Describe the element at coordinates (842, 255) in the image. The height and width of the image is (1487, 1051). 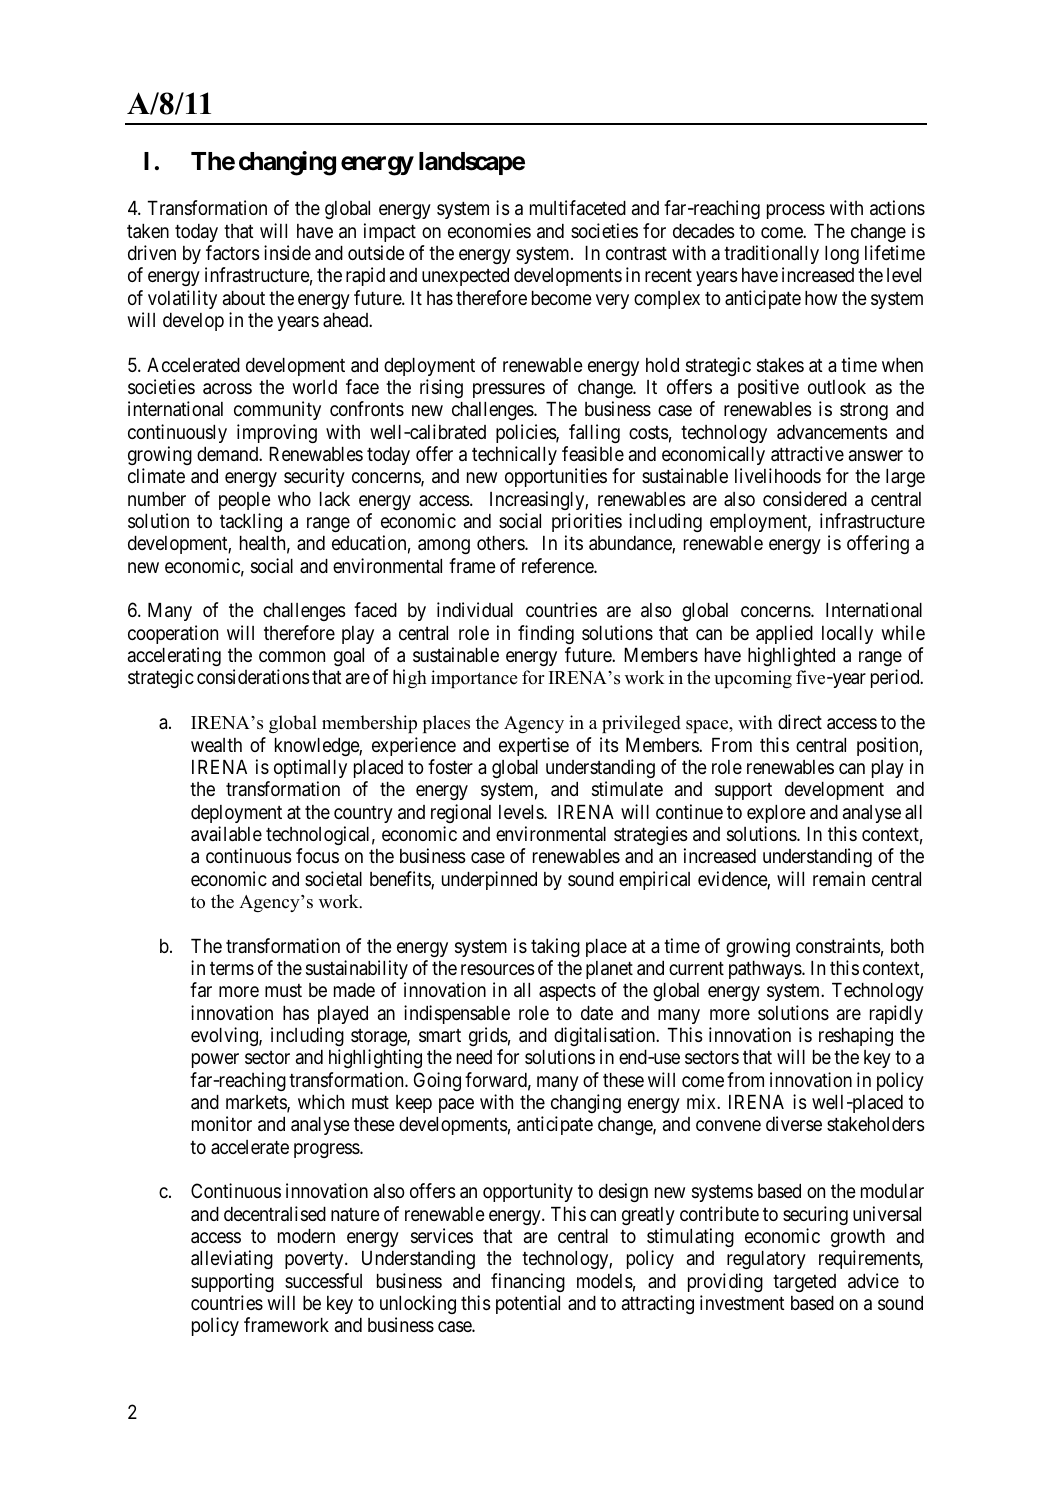
I see `long` at that location.
